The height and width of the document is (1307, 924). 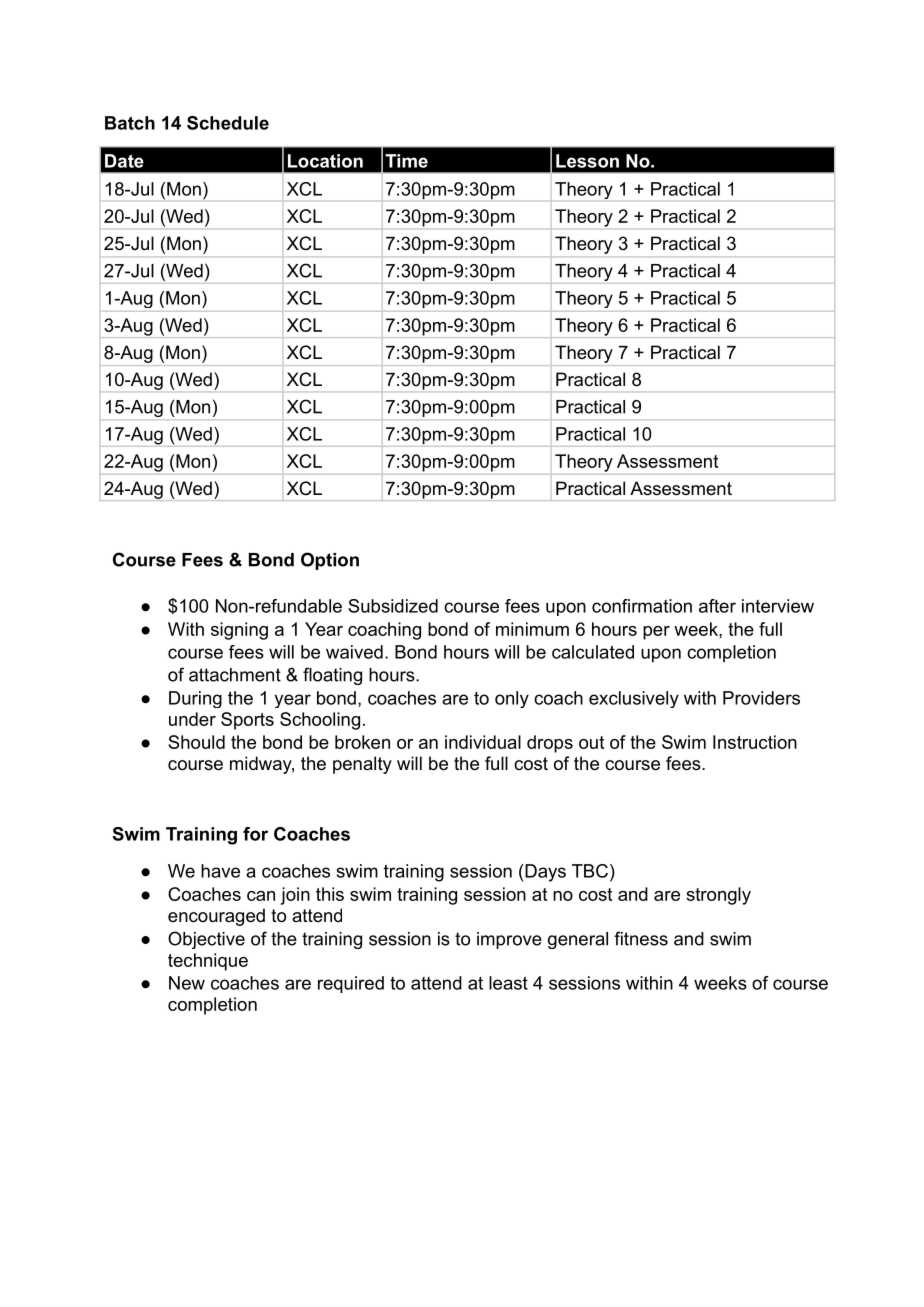 What do you see at coordinates (228, 123) in the document?
I see `Schedule` at bounding box center [228, 123].
